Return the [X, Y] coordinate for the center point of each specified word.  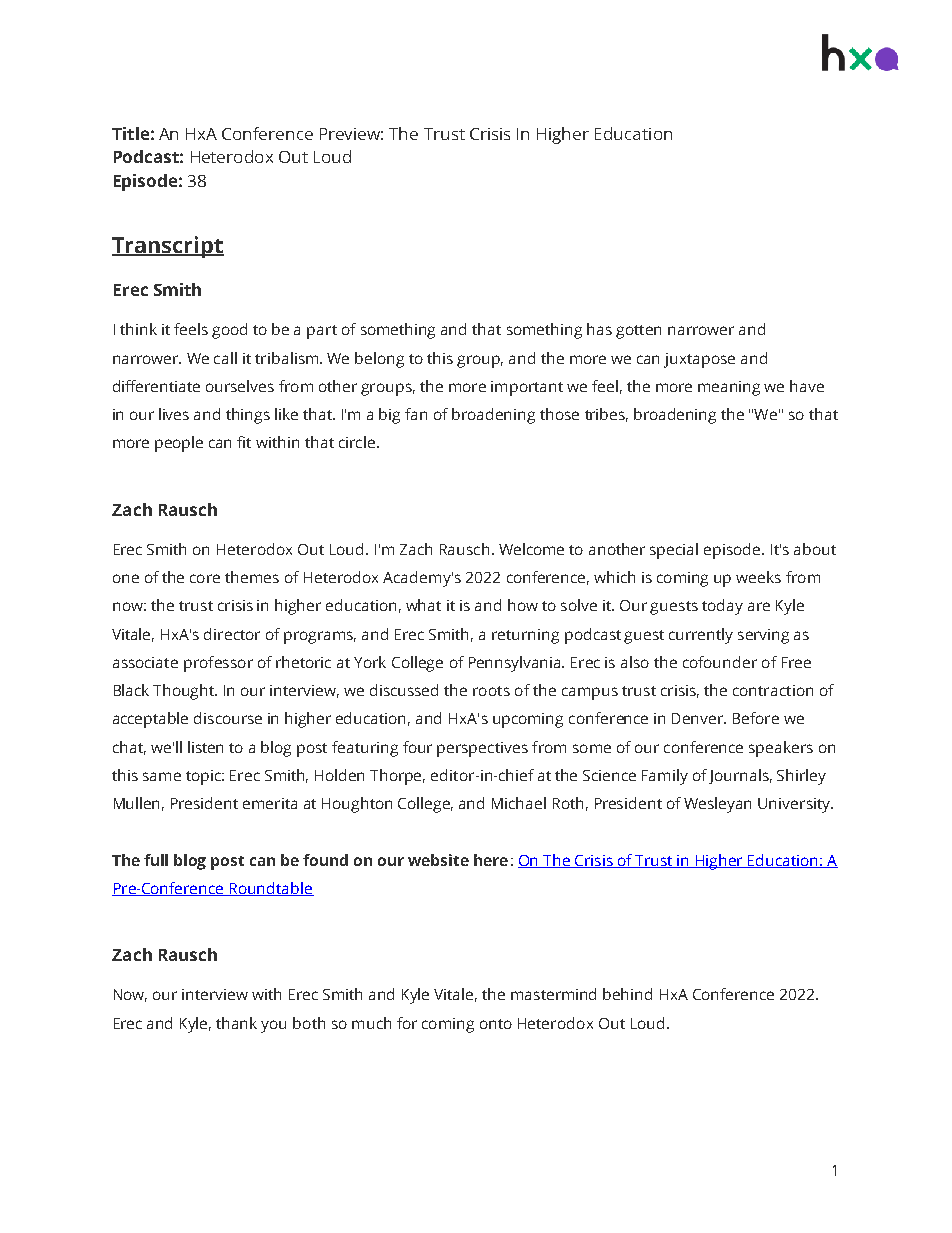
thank [236, 1023]
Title [130, 133]
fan [416, 414]
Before [756, 718]
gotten [638, 332]
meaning [729, 388]
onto [496, 1024]
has [599, 329]
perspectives [482, 749]
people [179, 444]
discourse [228, 718]
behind [627, 994]
